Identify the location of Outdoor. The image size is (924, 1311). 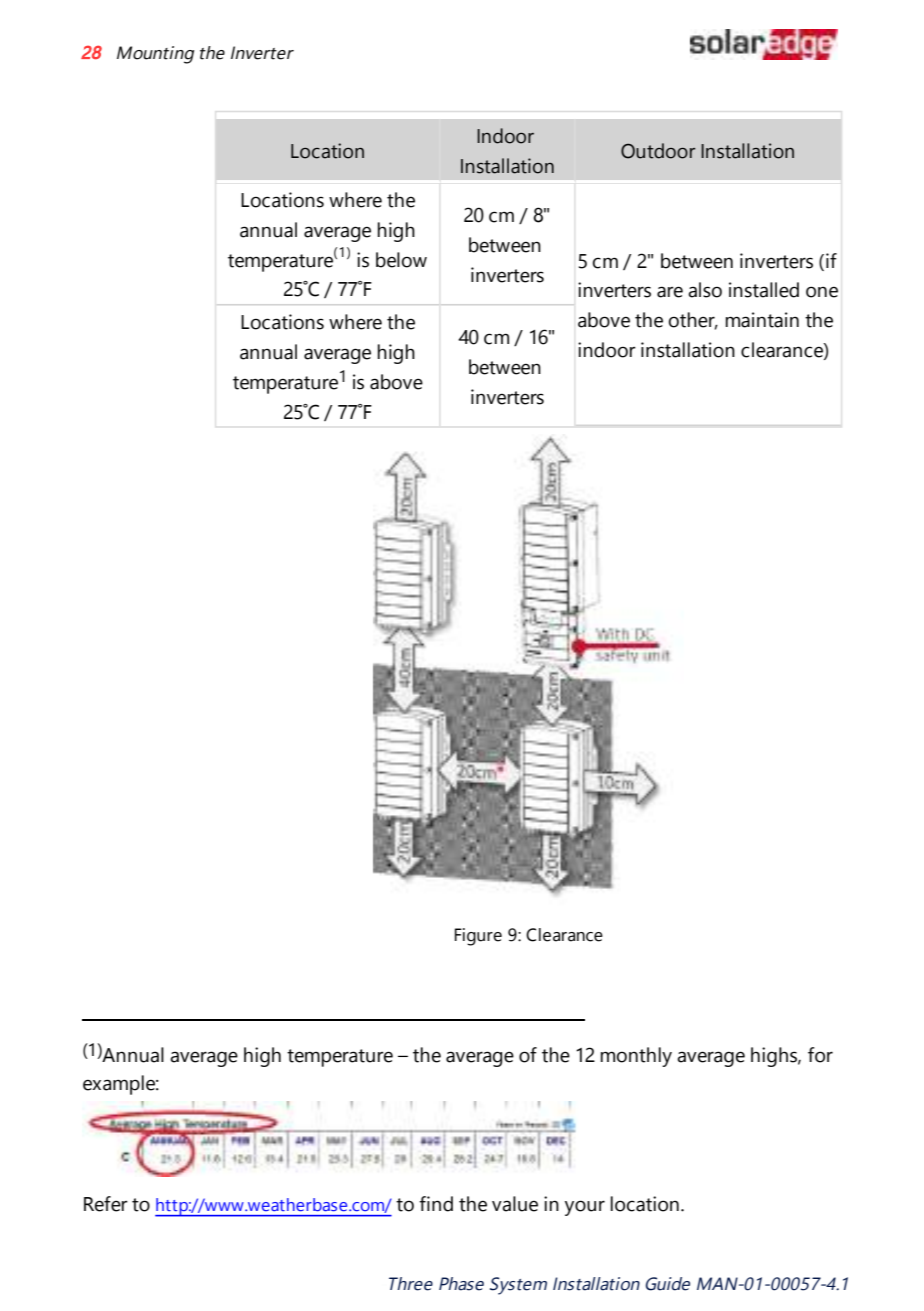
(658, 151).
